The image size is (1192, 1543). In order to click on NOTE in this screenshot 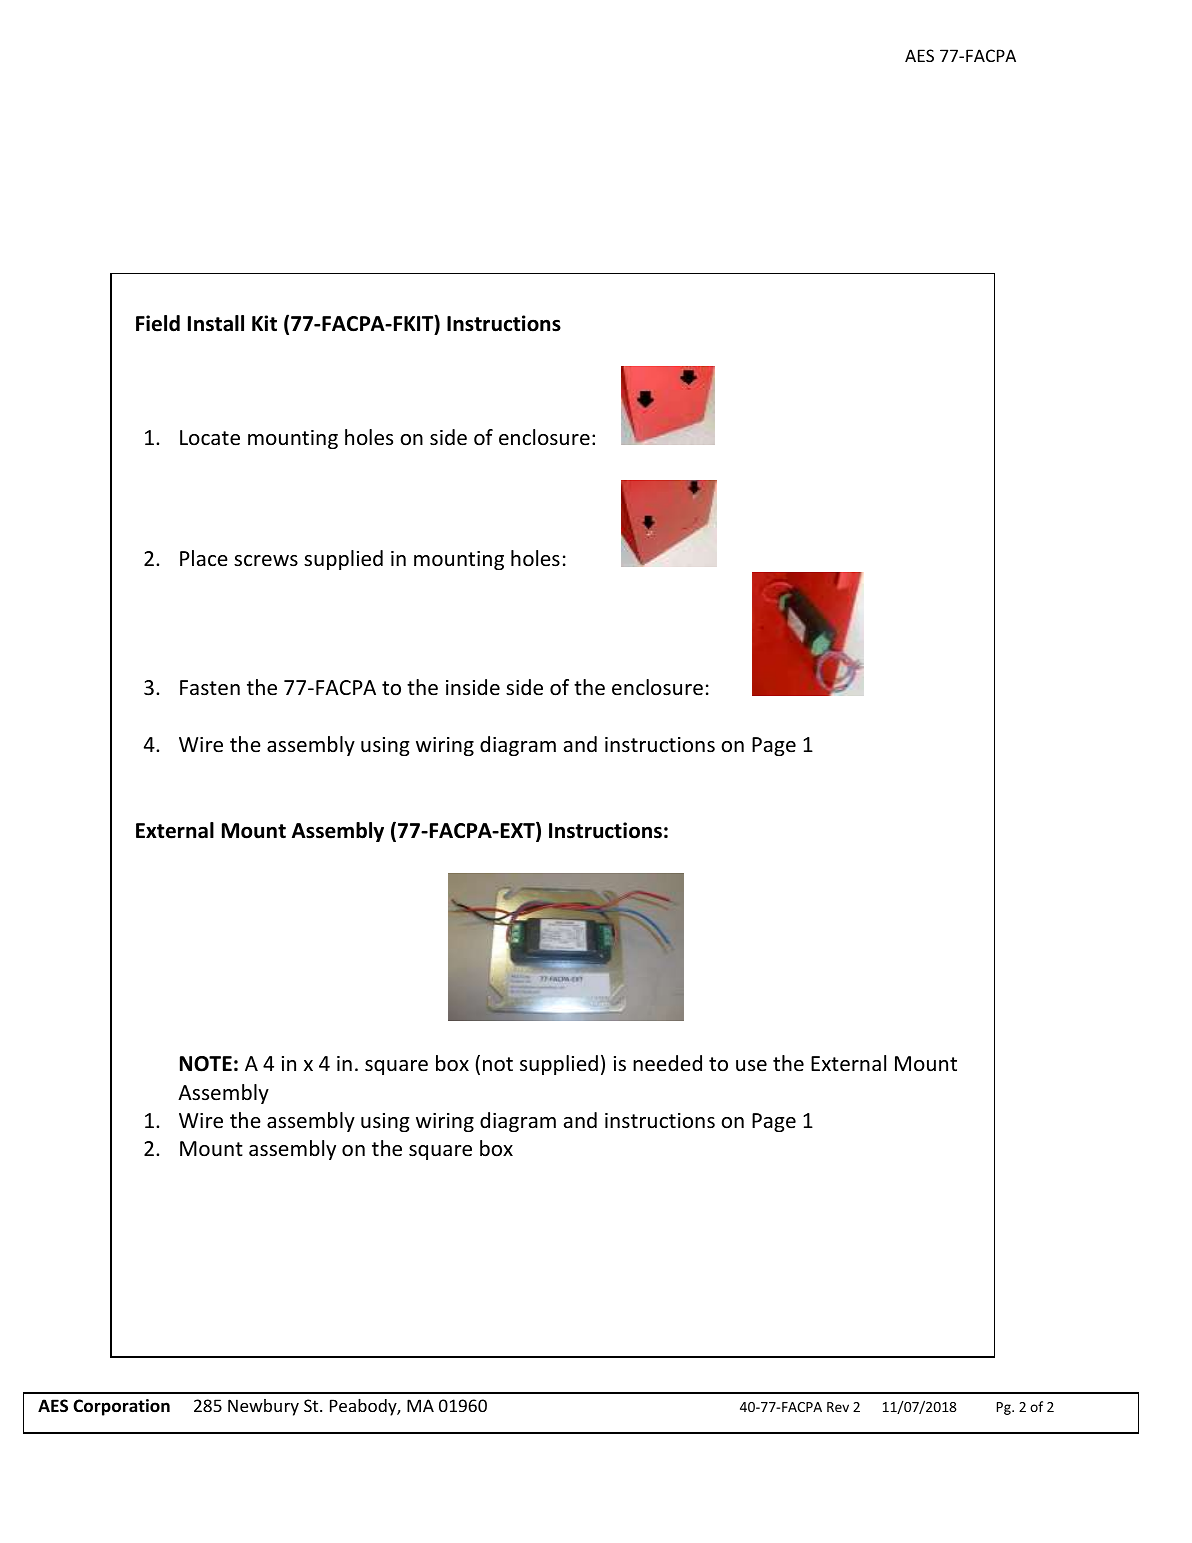, I will do `click(206, 1064)`.
